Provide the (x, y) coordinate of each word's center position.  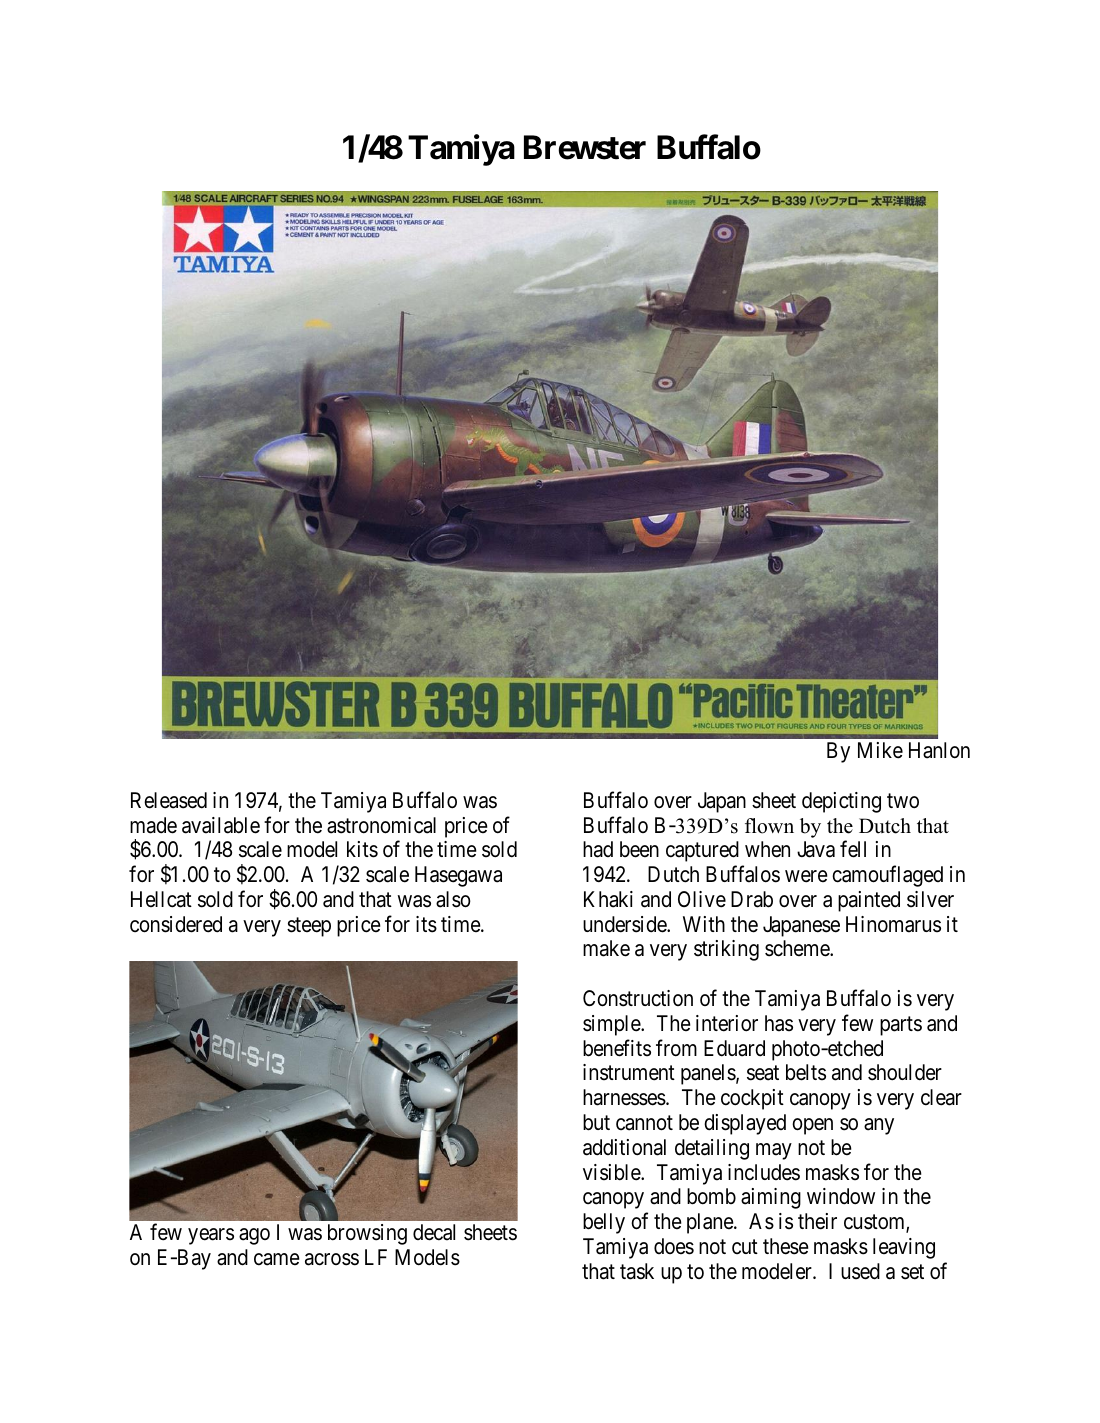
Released (169, 800)
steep (309, 927)
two (903, 801)
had (598, 849)
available (221, 825)
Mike (880, 750)
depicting (841, 802)
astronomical (381, 825)
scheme (798, 948)
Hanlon (939, 750)
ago (254, 1236)
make (606, 948)
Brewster (585, 147)
